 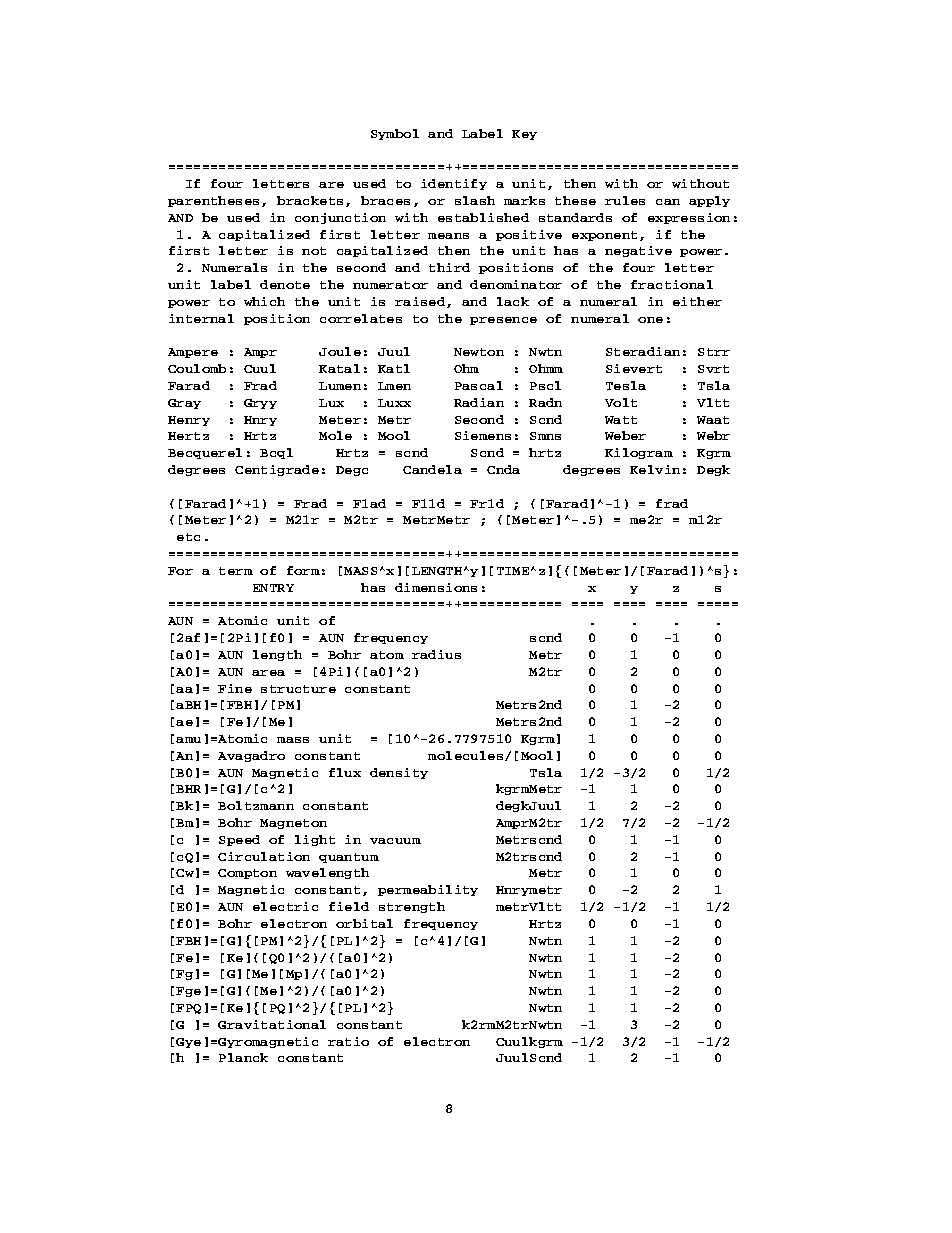 I want to click on Gravitational, so click(x=272, y=1024).
